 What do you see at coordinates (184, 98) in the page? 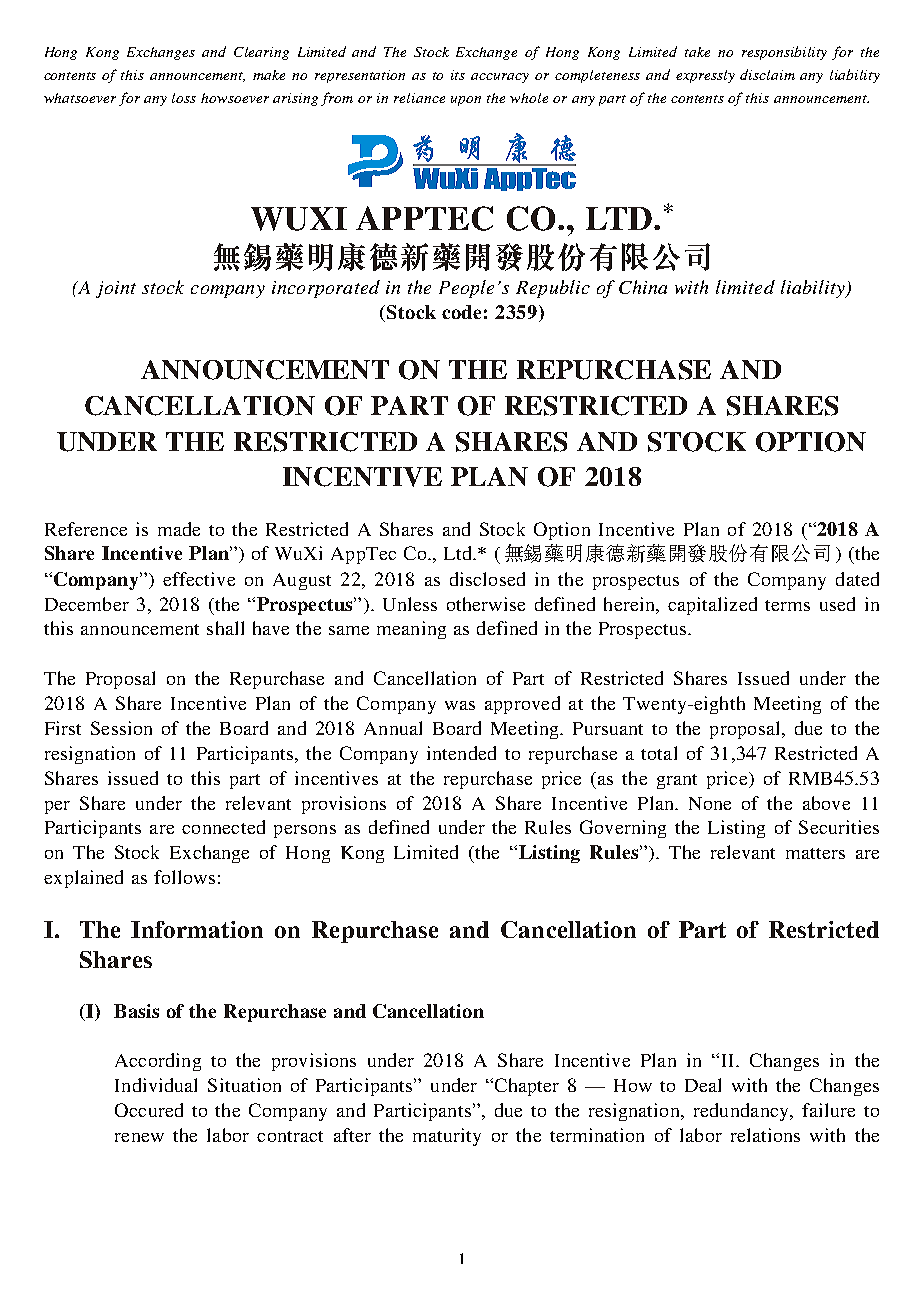
I see `loss` at bounding box center [184, 98].
